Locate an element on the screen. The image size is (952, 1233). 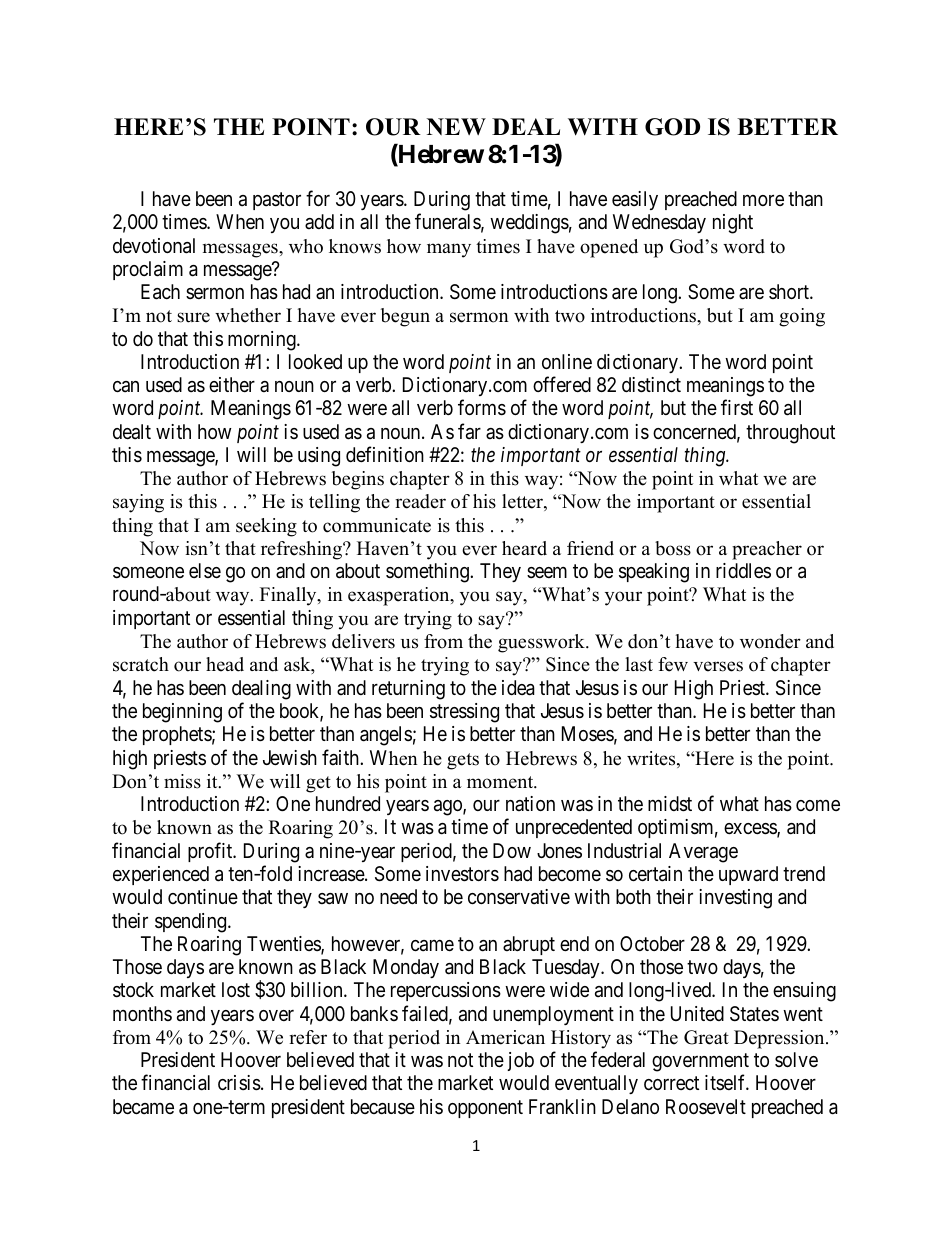
Roosevelt is located at coordinates (706, 1106).
